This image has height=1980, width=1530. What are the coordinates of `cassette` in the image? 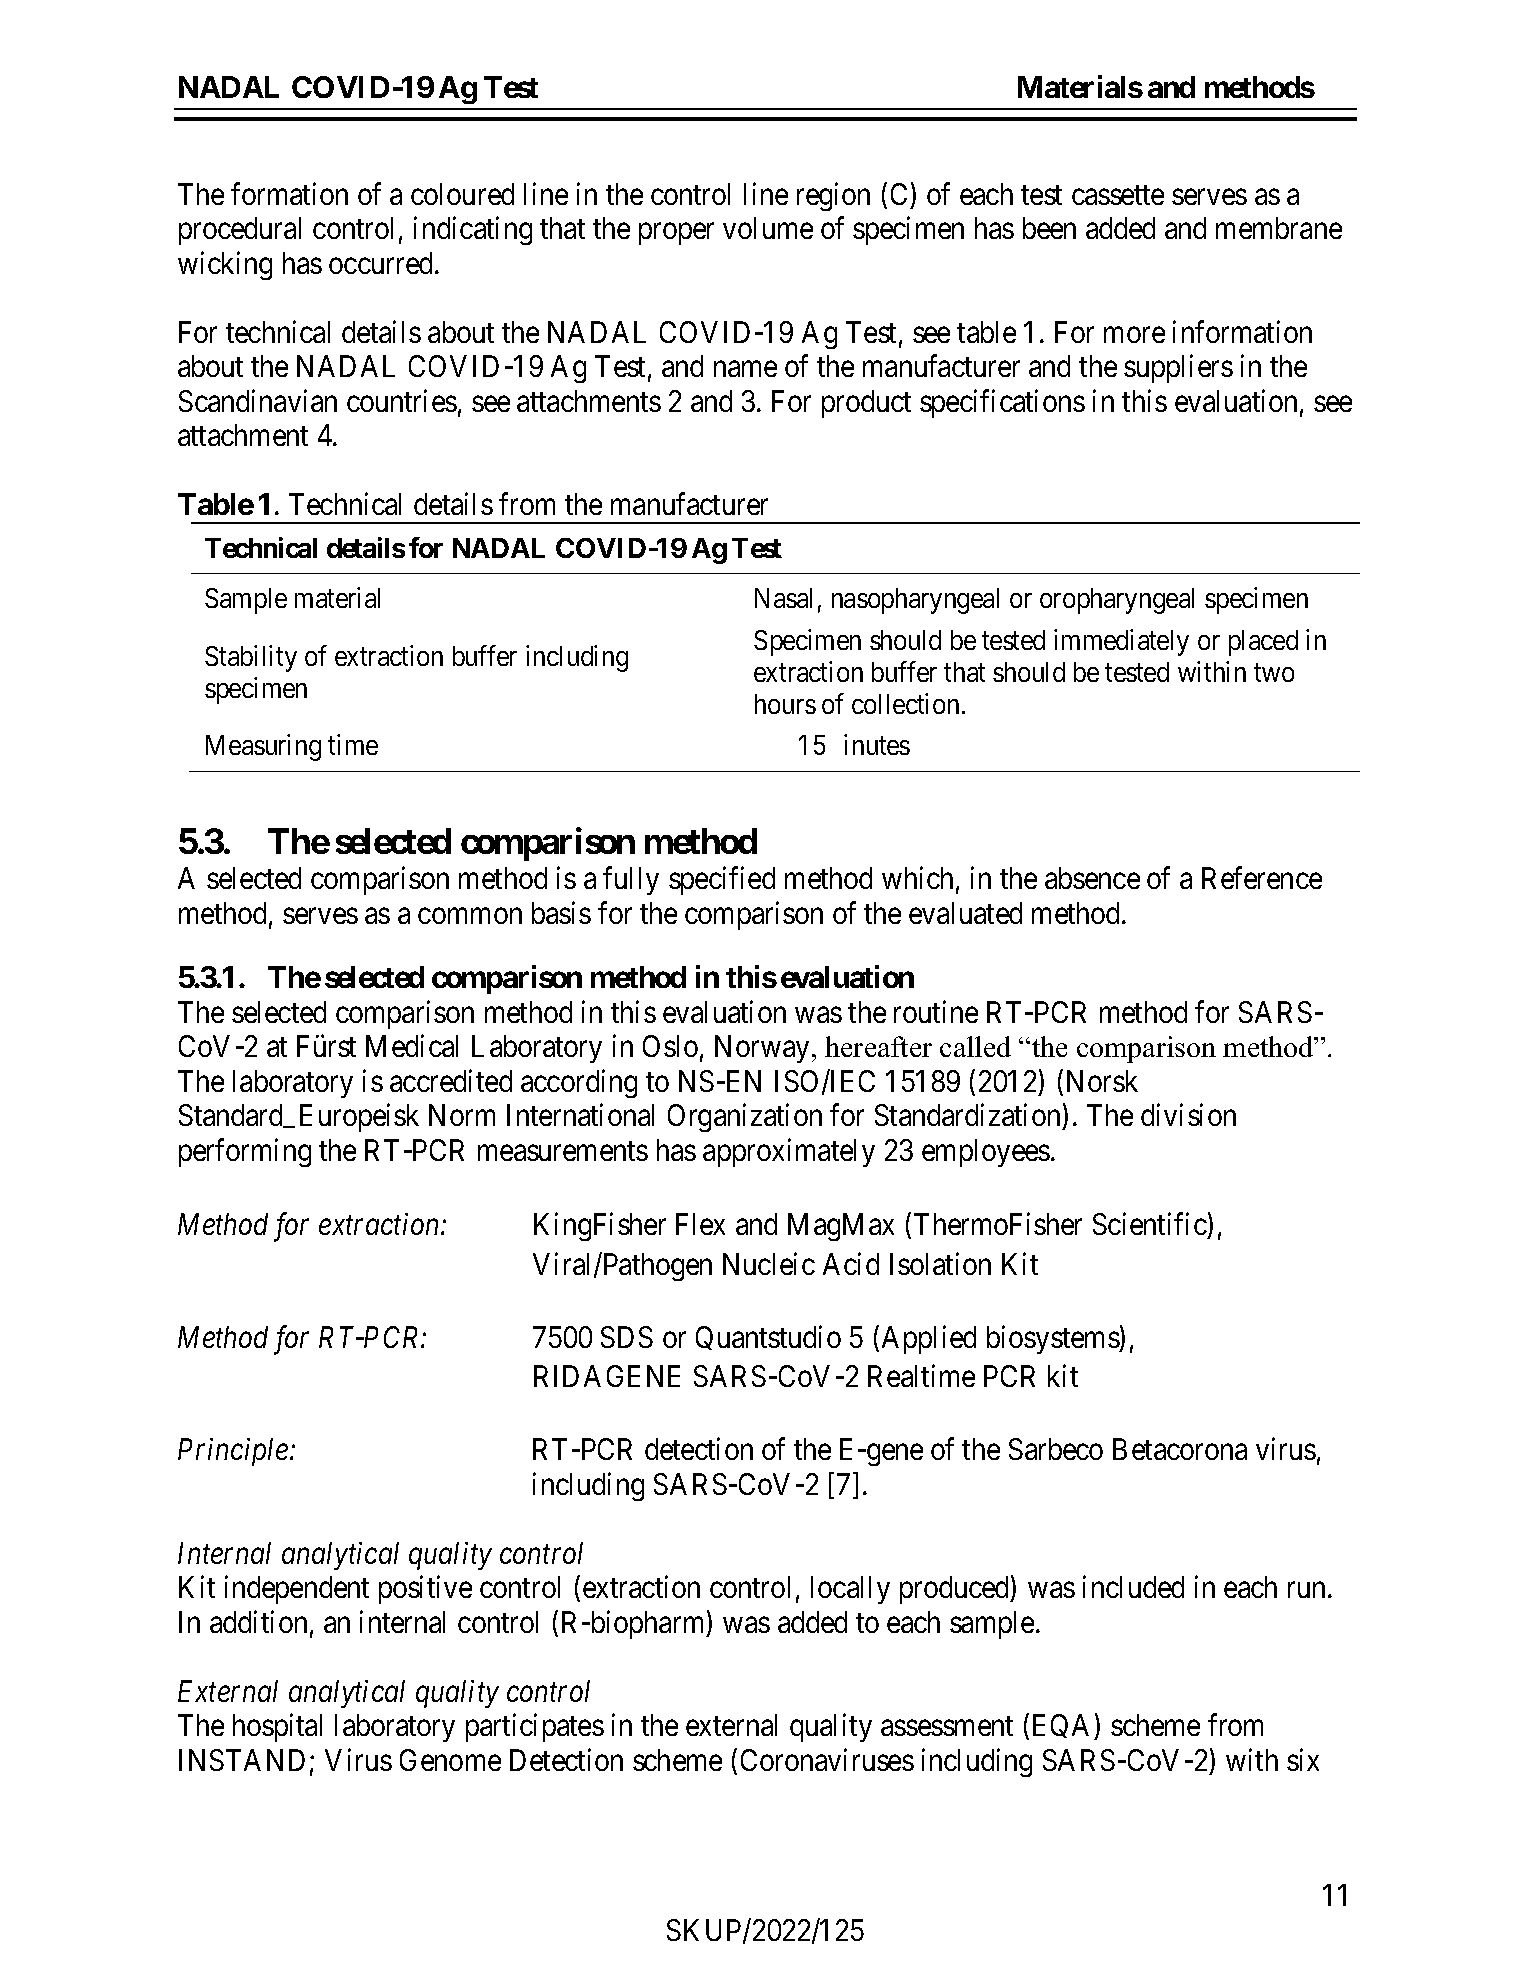 It's located at (1118, 195).
